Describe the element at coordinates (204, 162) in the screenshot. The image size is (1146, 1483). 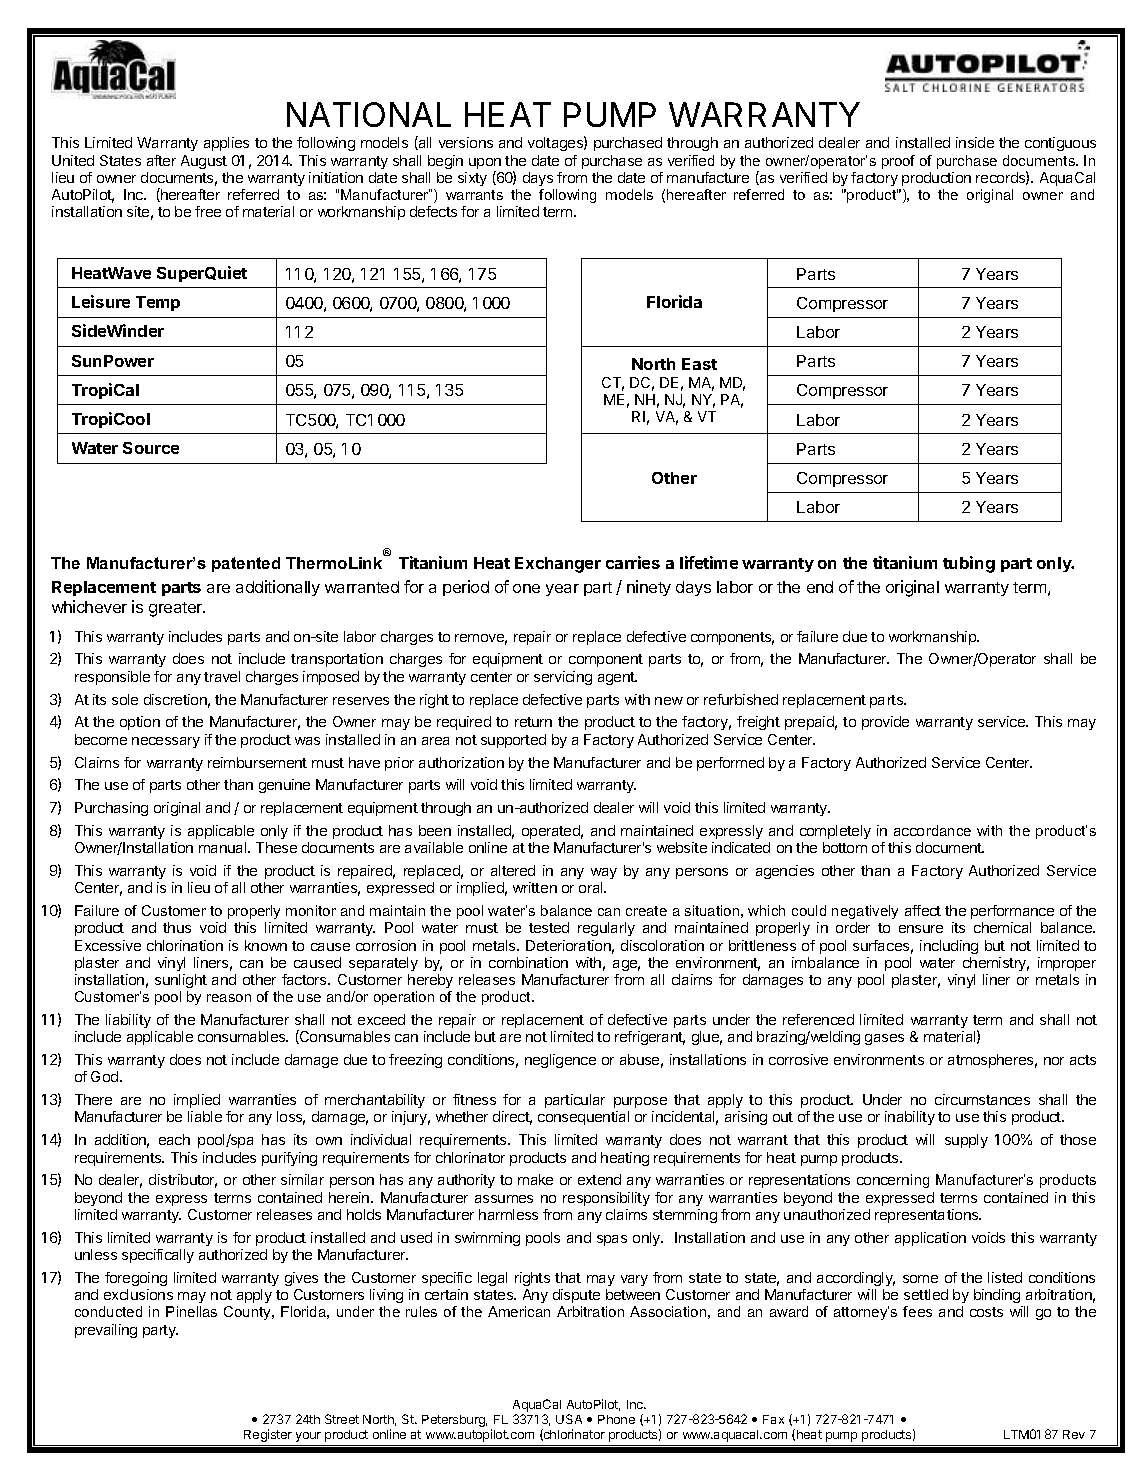
I see `August` at that location.
